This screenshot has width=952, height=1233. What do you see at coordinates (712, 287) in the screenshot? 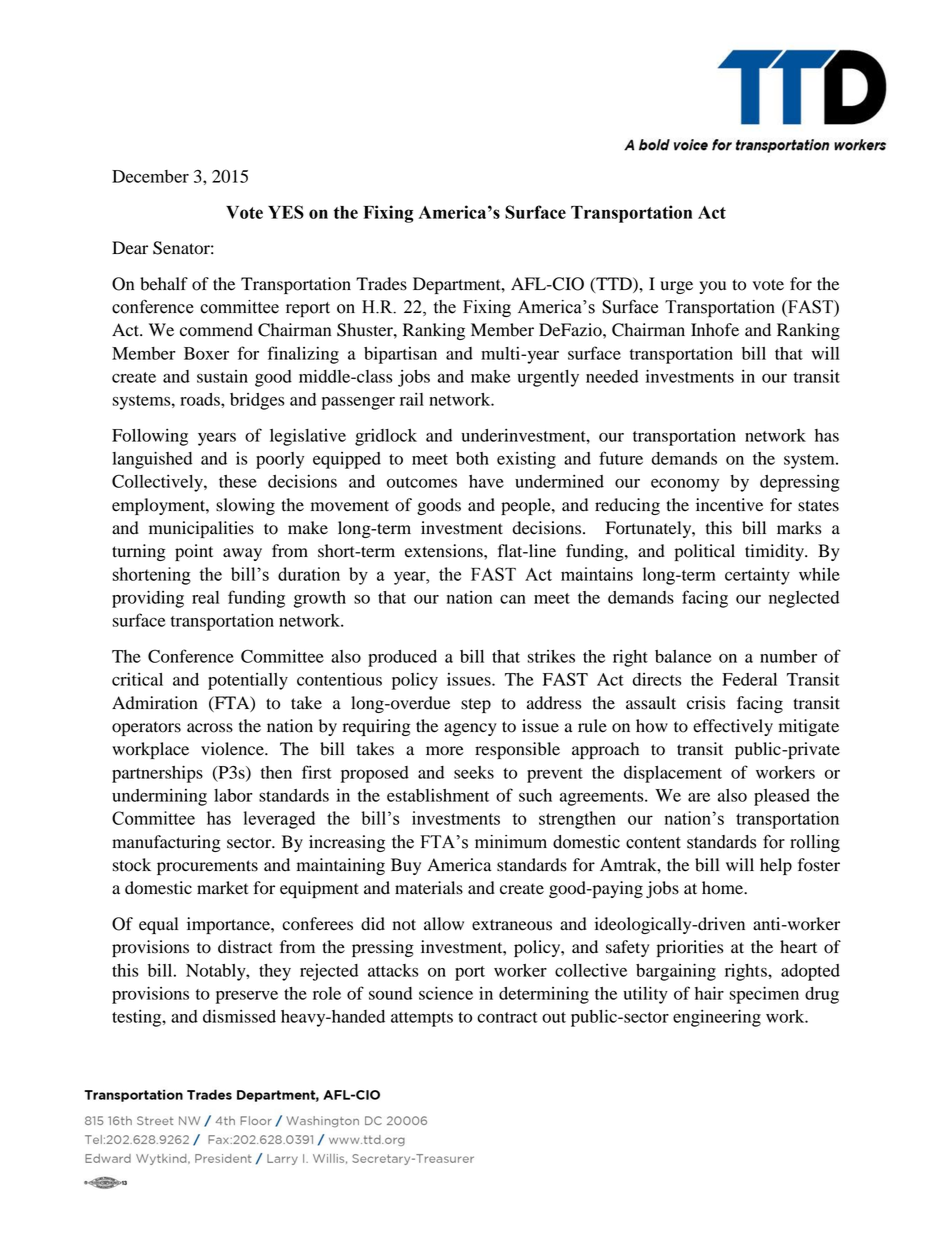
I see `you` at bounding box center [712, 287].
